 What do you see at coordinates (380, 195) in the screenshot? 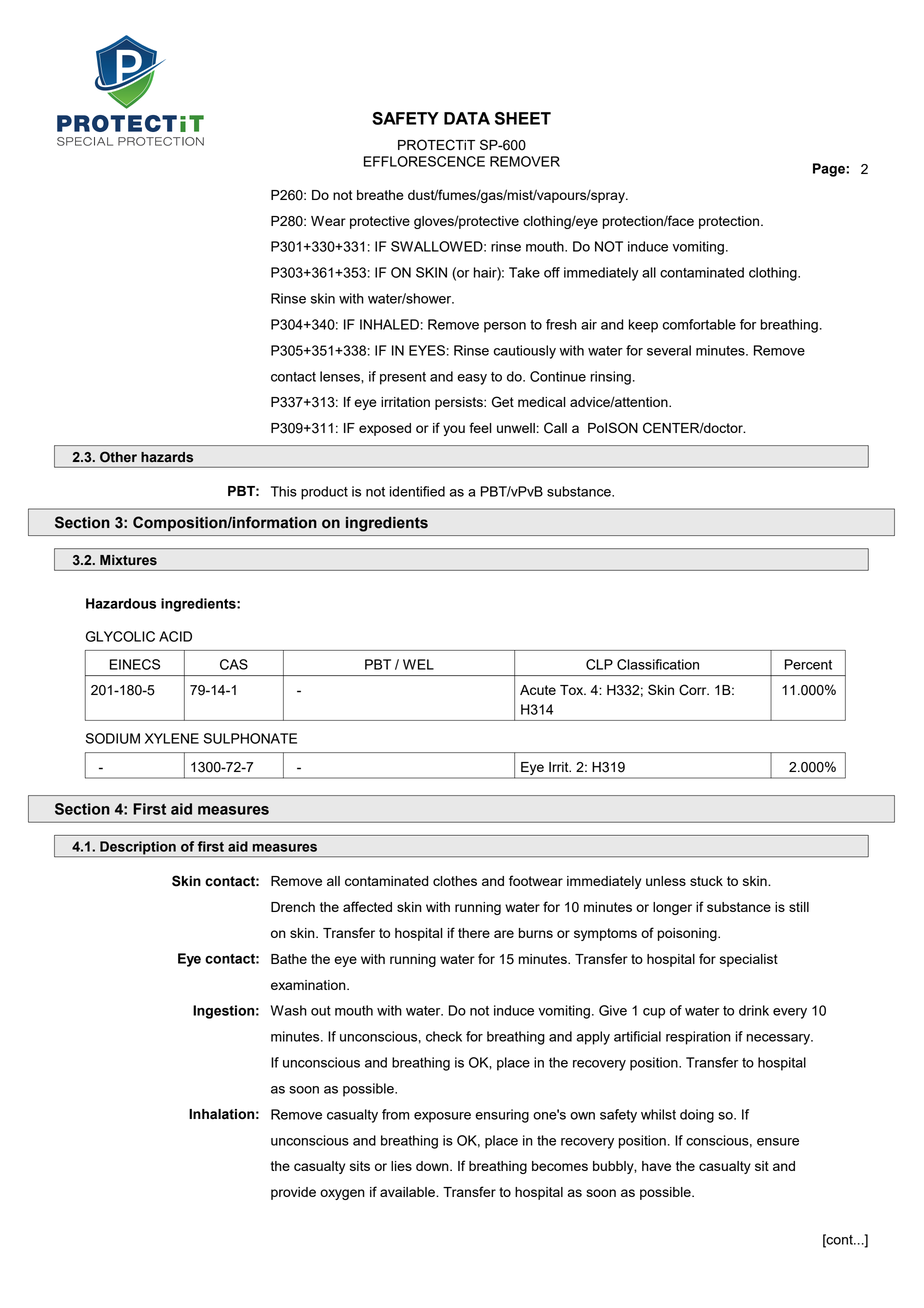
I see `breathe` at bounding box center [380, 195].
